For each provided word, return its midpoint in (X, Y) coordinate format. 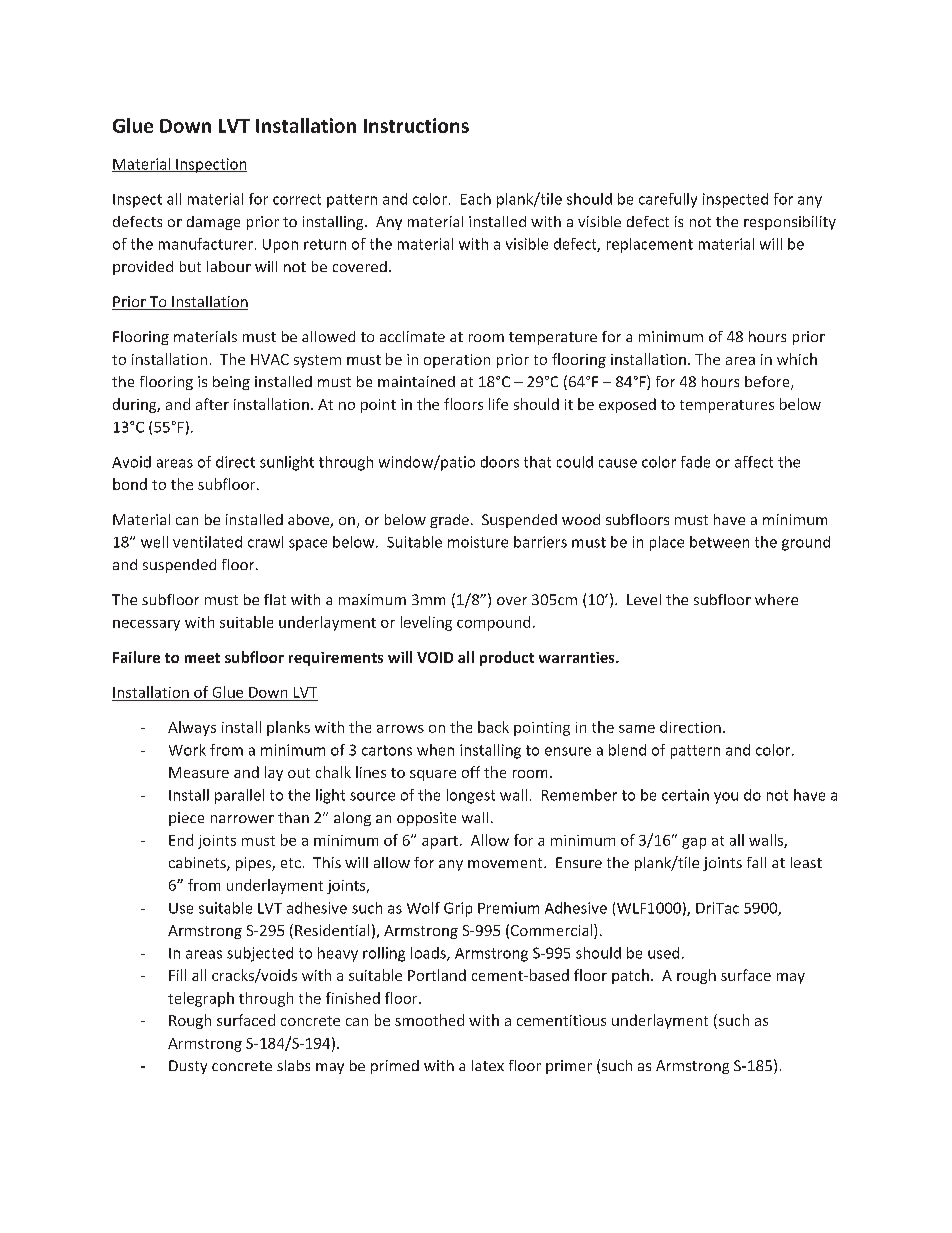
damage (213, 223)
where (776, 599)
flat (275, 599)
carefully (668, 200)
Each (476, 199)
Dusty (188, 1067)
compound (493, 623)
